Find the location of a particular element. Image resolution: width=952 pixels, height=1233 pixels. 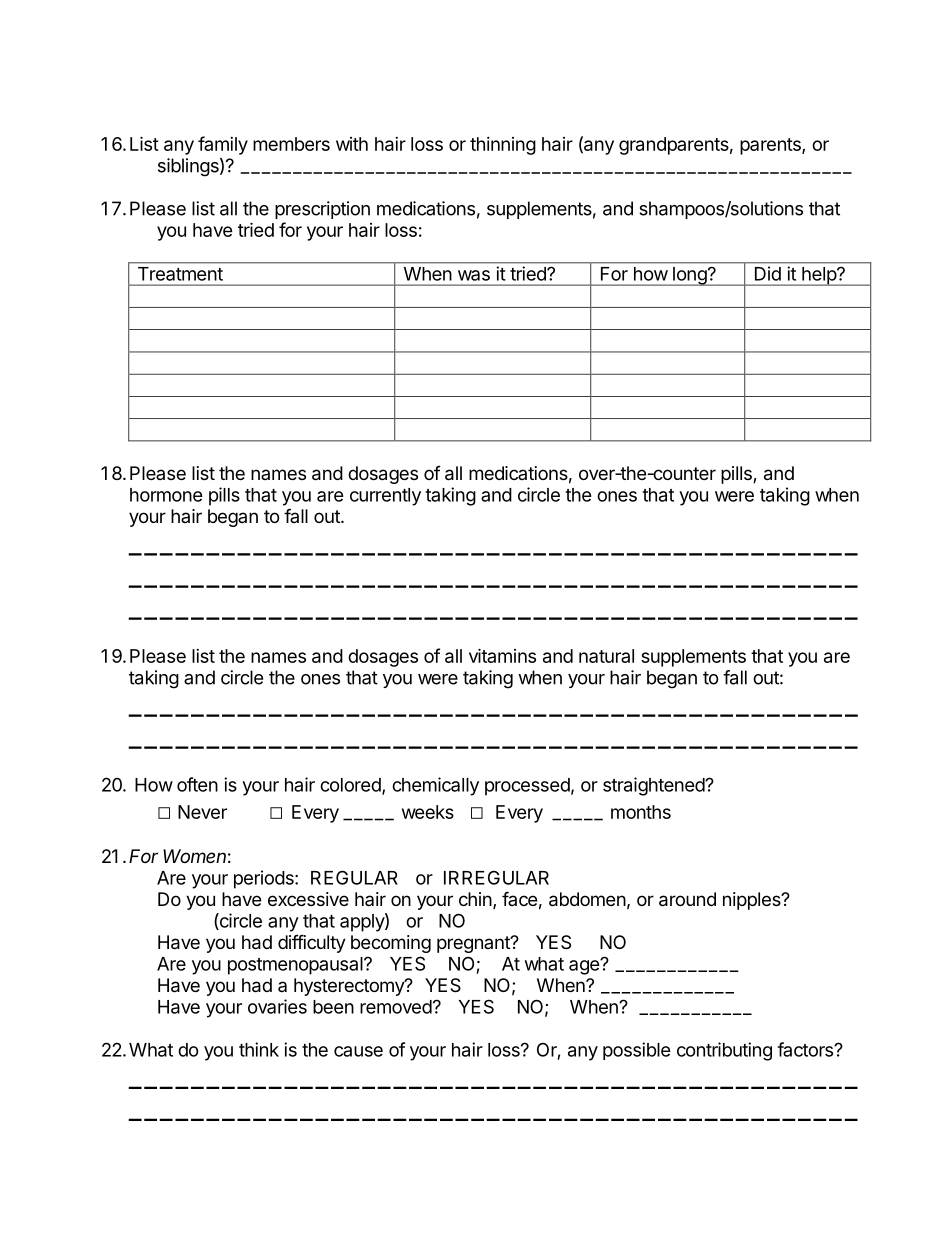

contributing is located at coordinates (724, 1051).
